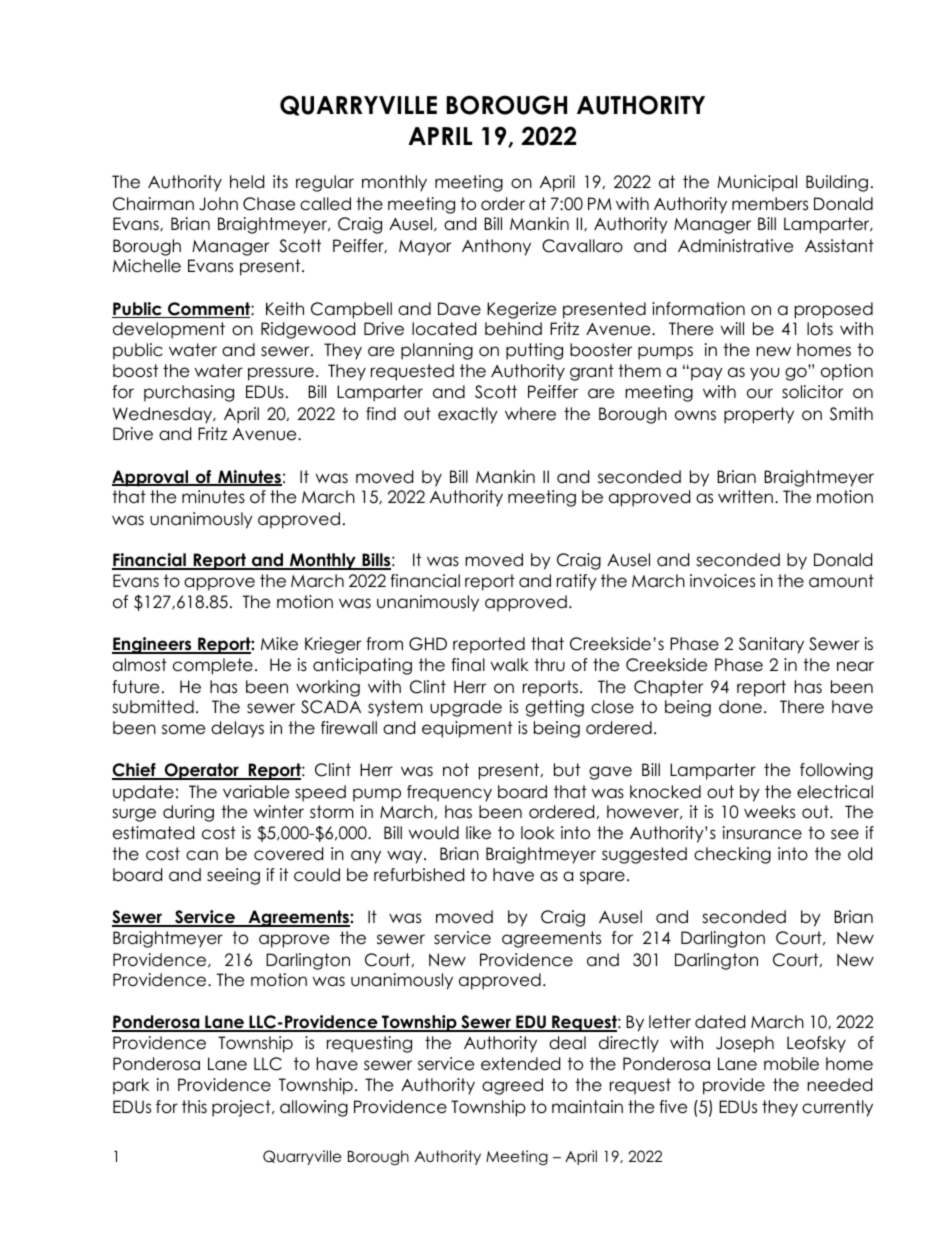 Image resolution: width=952 pixels, height=1233 pixels. I want to click on like, so click(478, 833).
